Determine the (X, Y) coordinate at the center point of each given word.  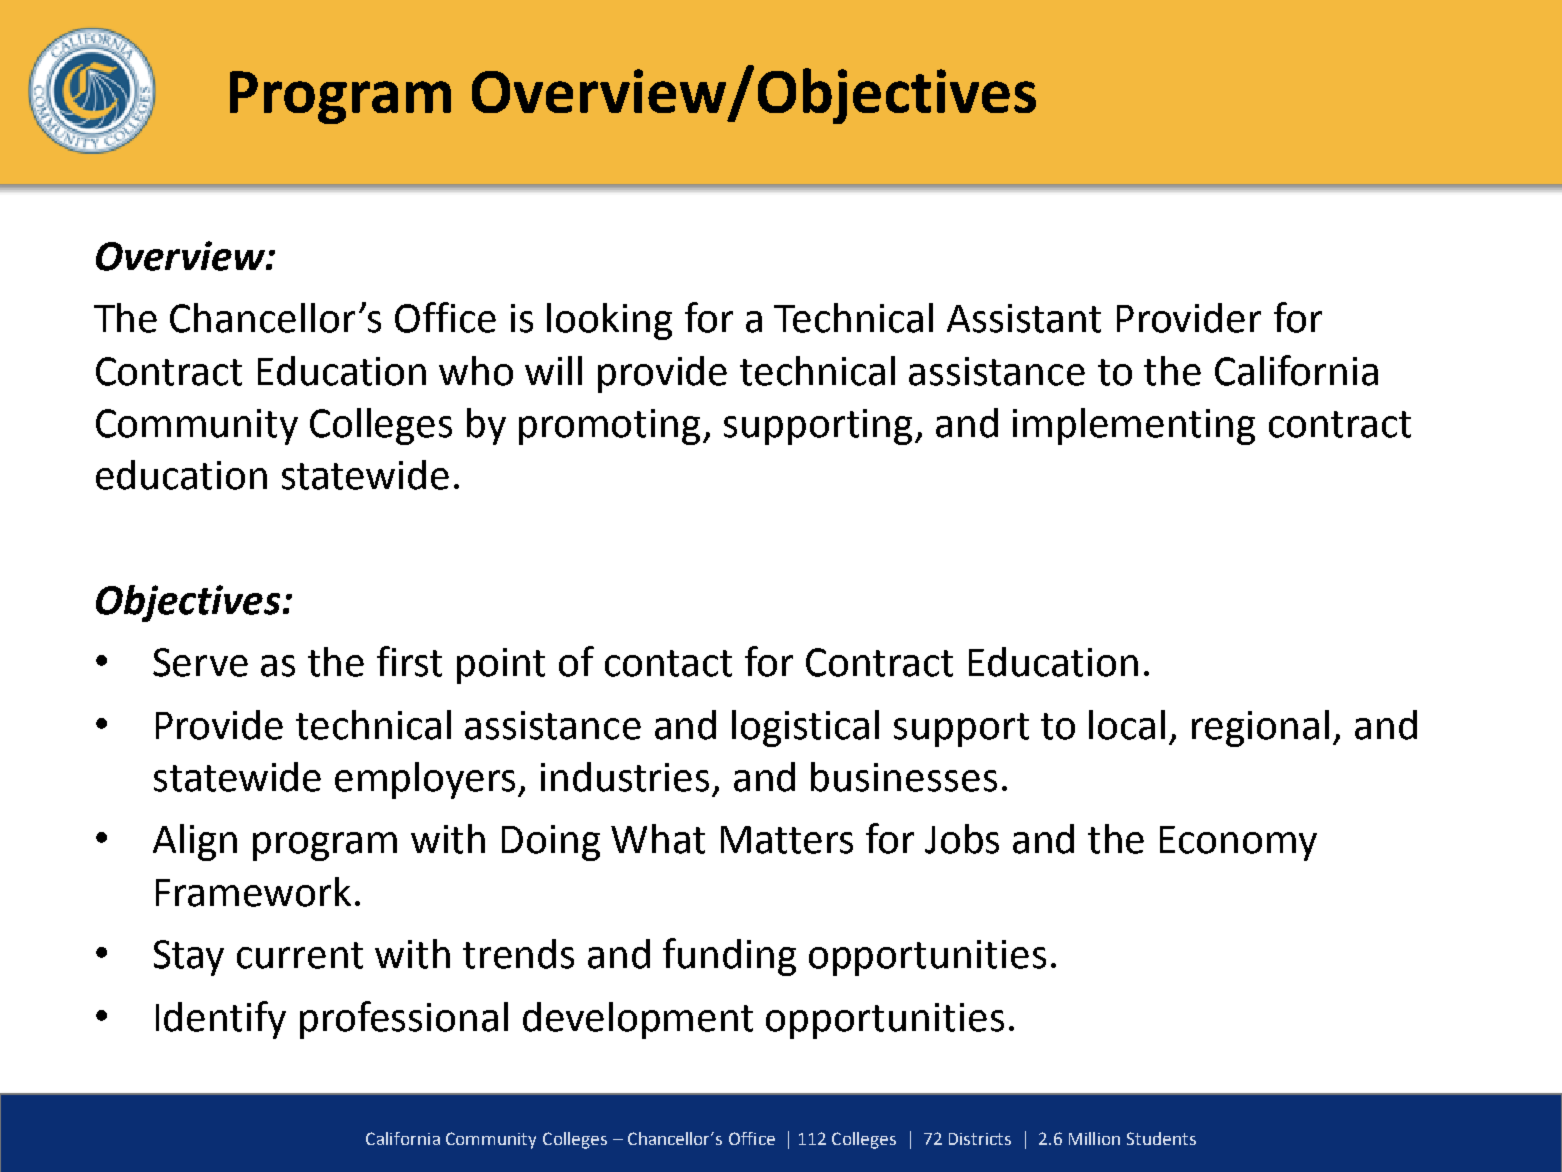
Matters (787, 840)
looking (609, 321)
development (638, 1020)
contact (668, 663)
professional (404, 1020)
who (476, 371)
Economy (1238, 843)
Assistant (1024, 318)
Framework (253, 892)
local (1127, 725)
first (409, 661)
